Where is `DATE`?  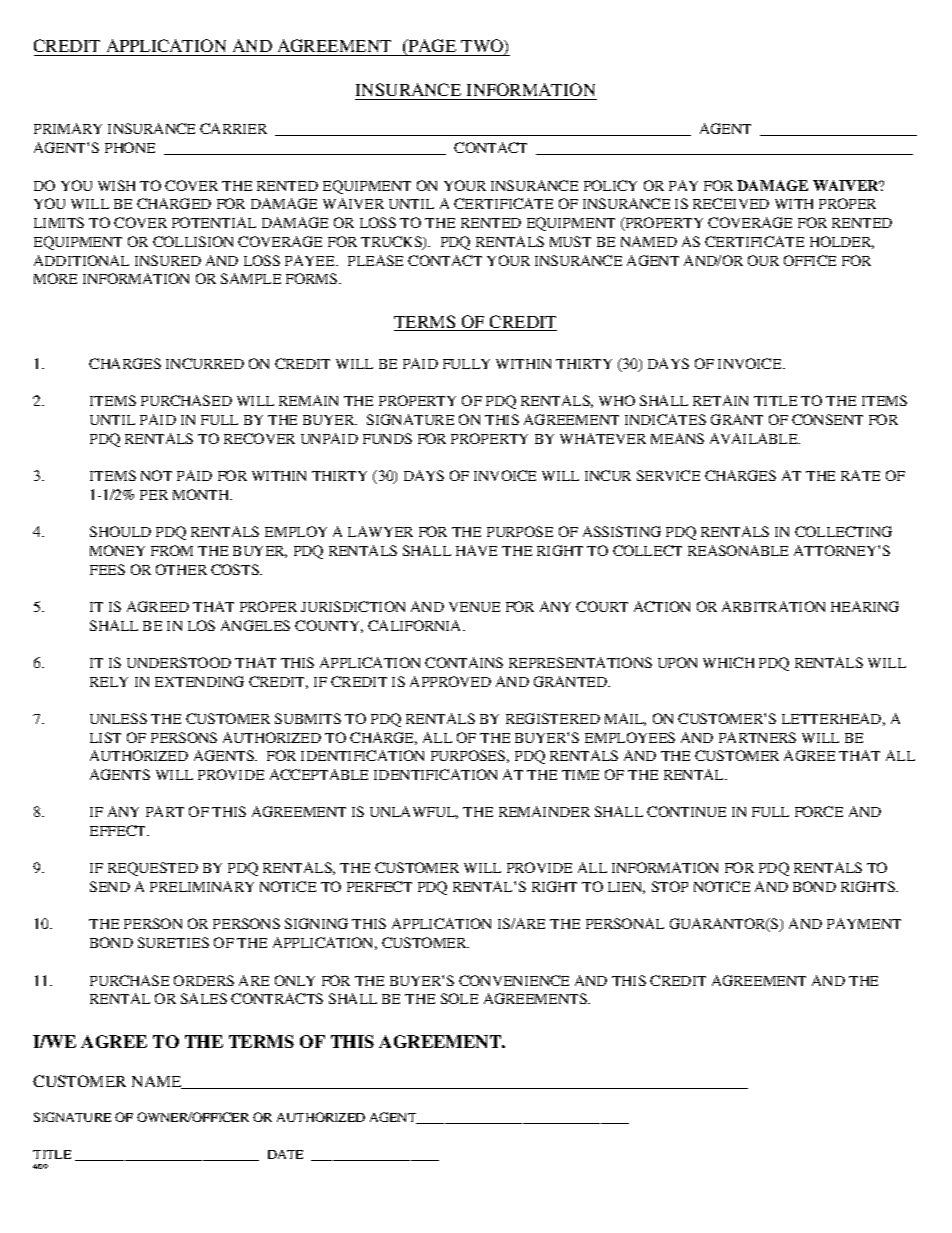 DATE is located at coordinates (285, 1154).
